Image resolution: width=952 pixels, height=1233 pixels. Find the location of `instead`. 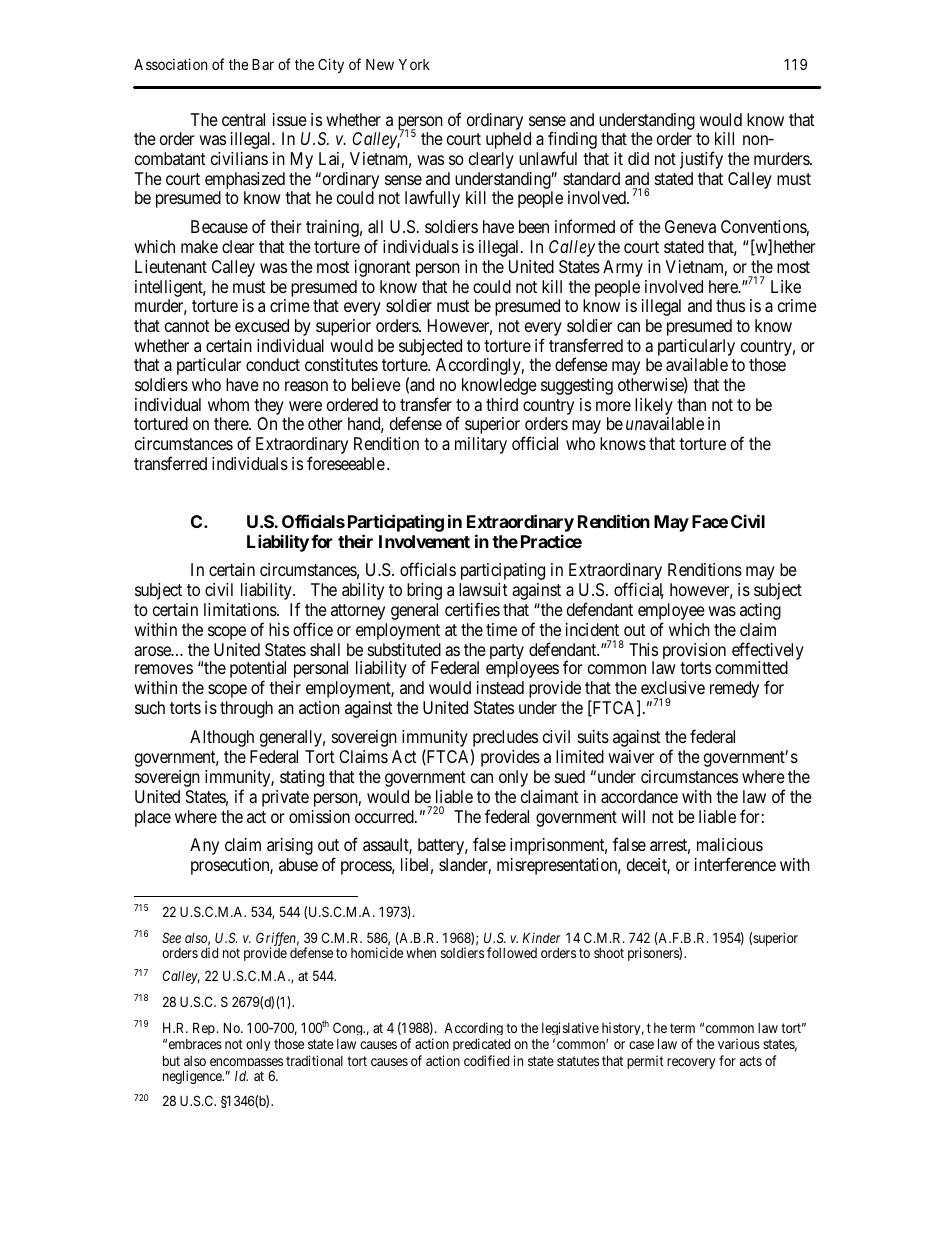

instead is located at coordinates (500, 687).
